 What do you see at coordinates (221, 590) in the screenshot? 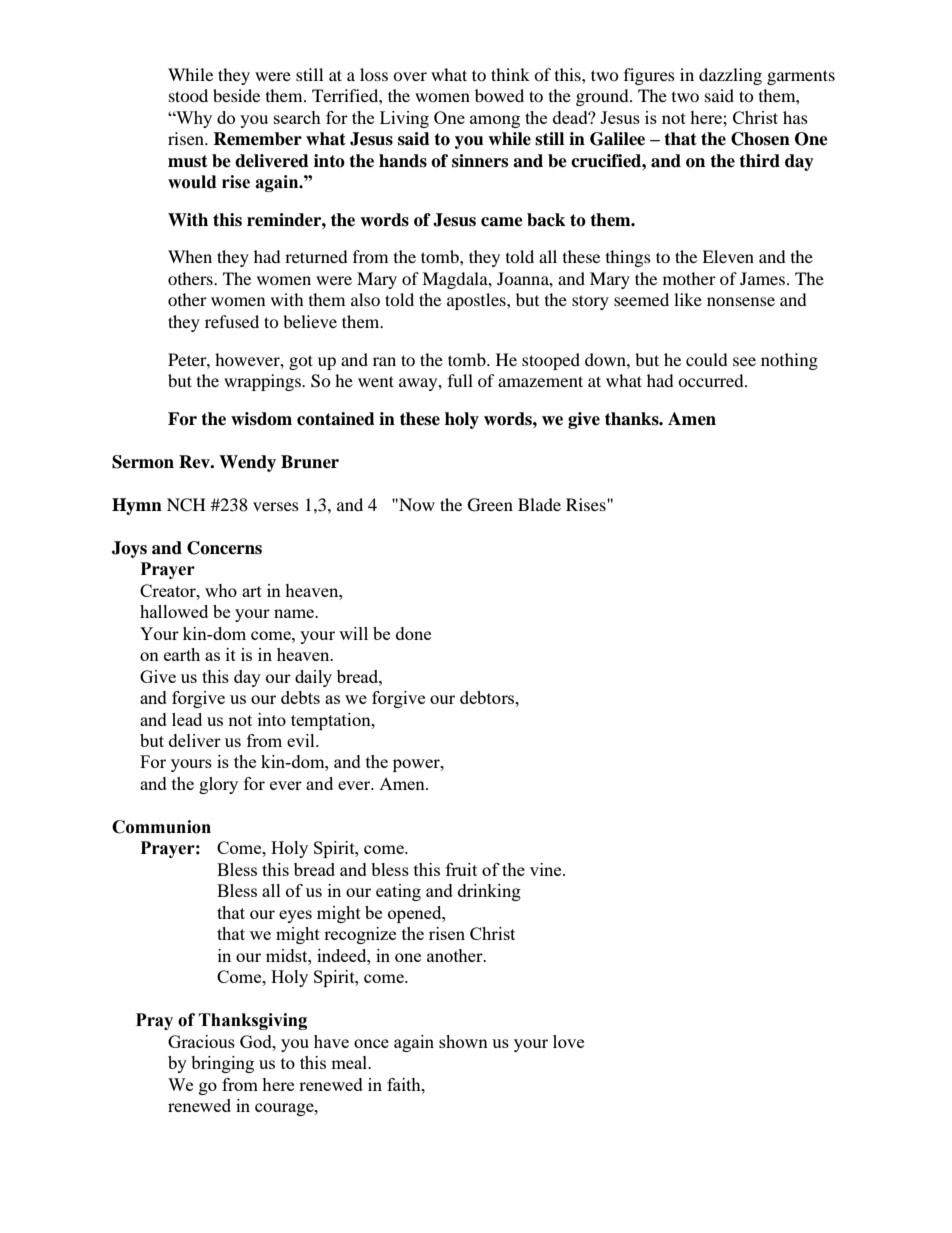
I see `who` at bounding box center [221, 590].
